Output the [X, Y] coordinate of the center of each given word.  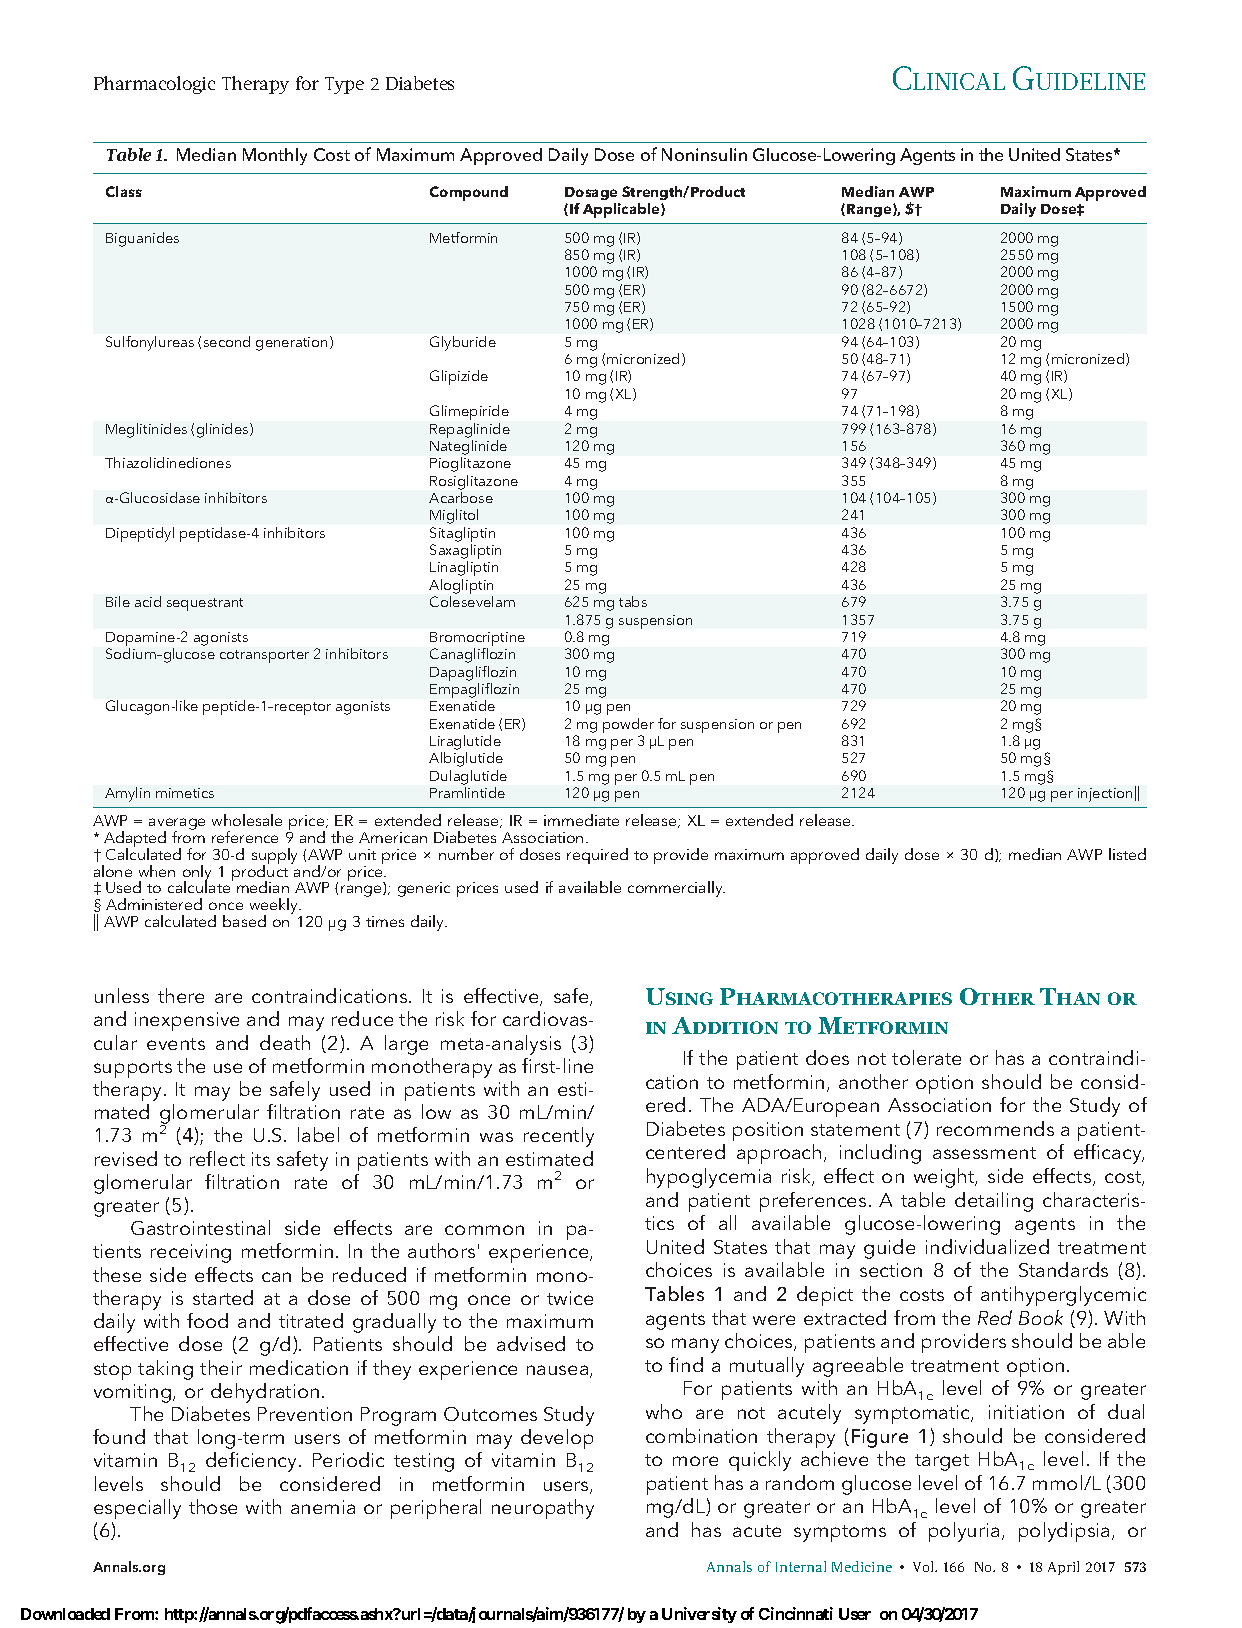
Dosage [591, 193]
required [597, 856]
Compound [469, 193]
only [197, 874]
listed [1127, 854]
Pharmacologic [154, 85]
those [213, 1506]
